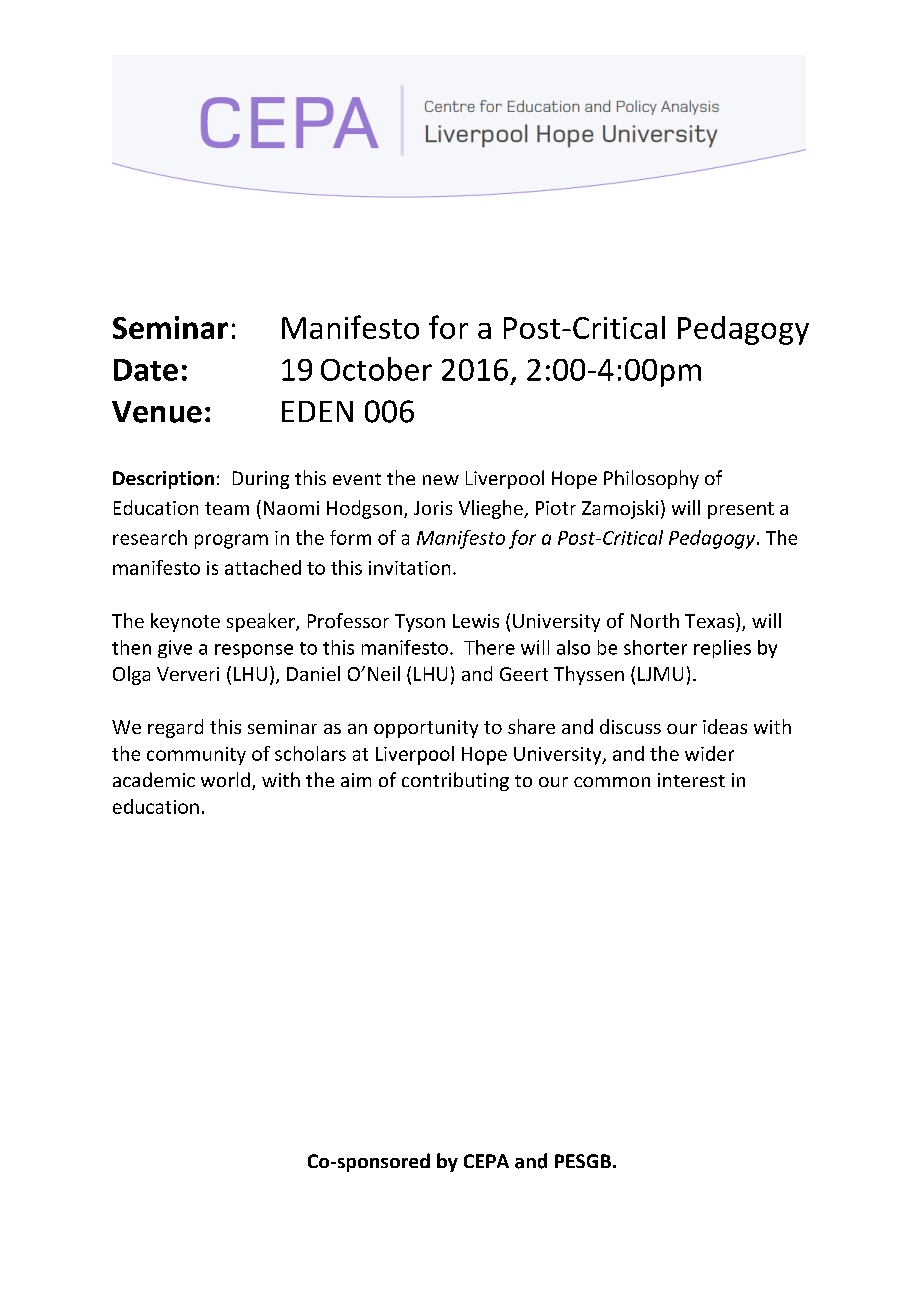 Image resolution: width=924 pixels, height=1308 pixels. Describe the element at coordinates (356, 780) in the screenshot. I see `aim` at that location.
